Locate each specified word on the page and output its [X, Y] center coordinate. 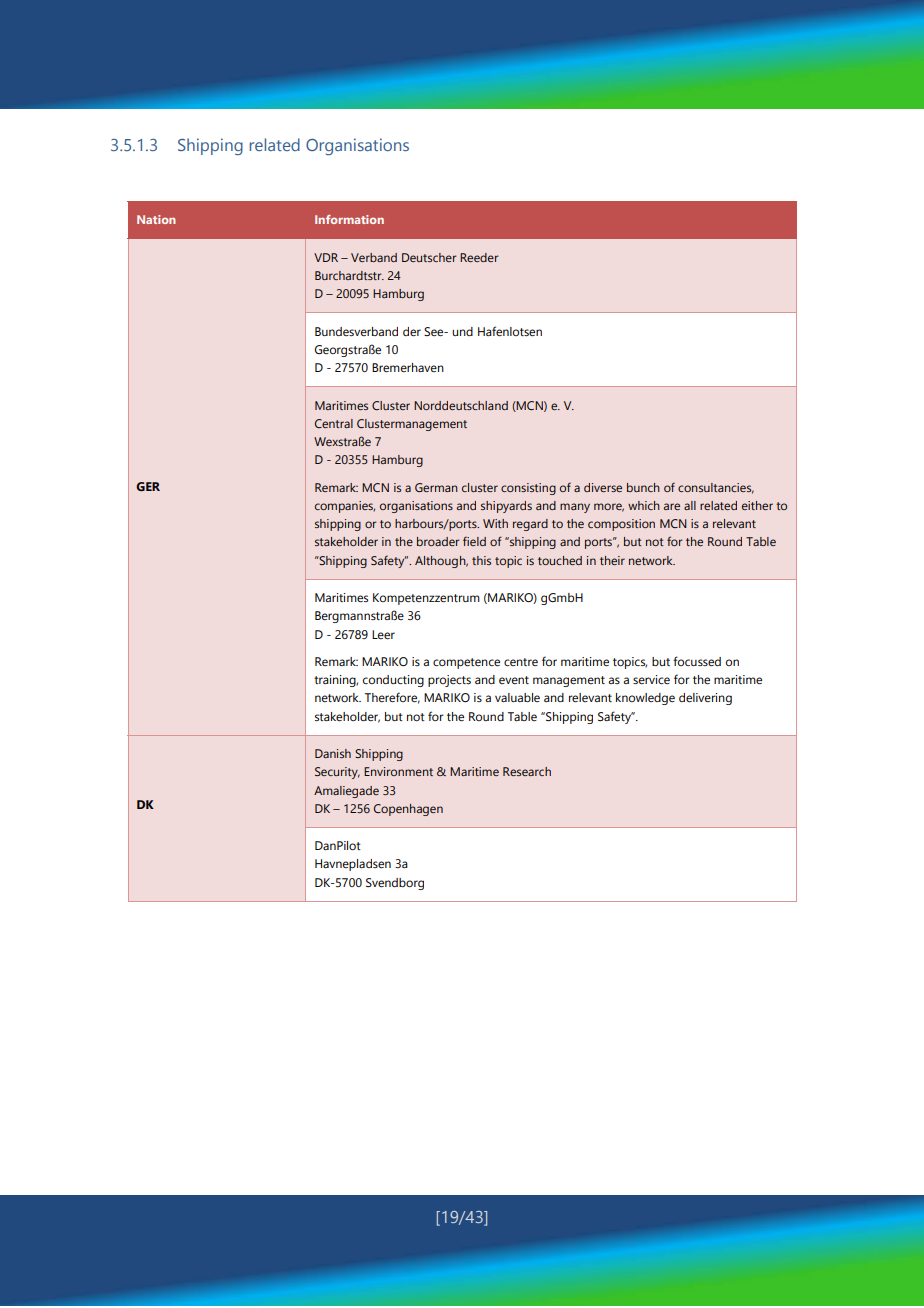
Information [349, 219]
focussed [697, 661]
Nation [156, 219]
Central [334, 423]
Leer [383, 634]
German [436, 487]
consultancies [716, 488]
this [481, 560]
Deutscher [429, 257]
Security [337, 773]
